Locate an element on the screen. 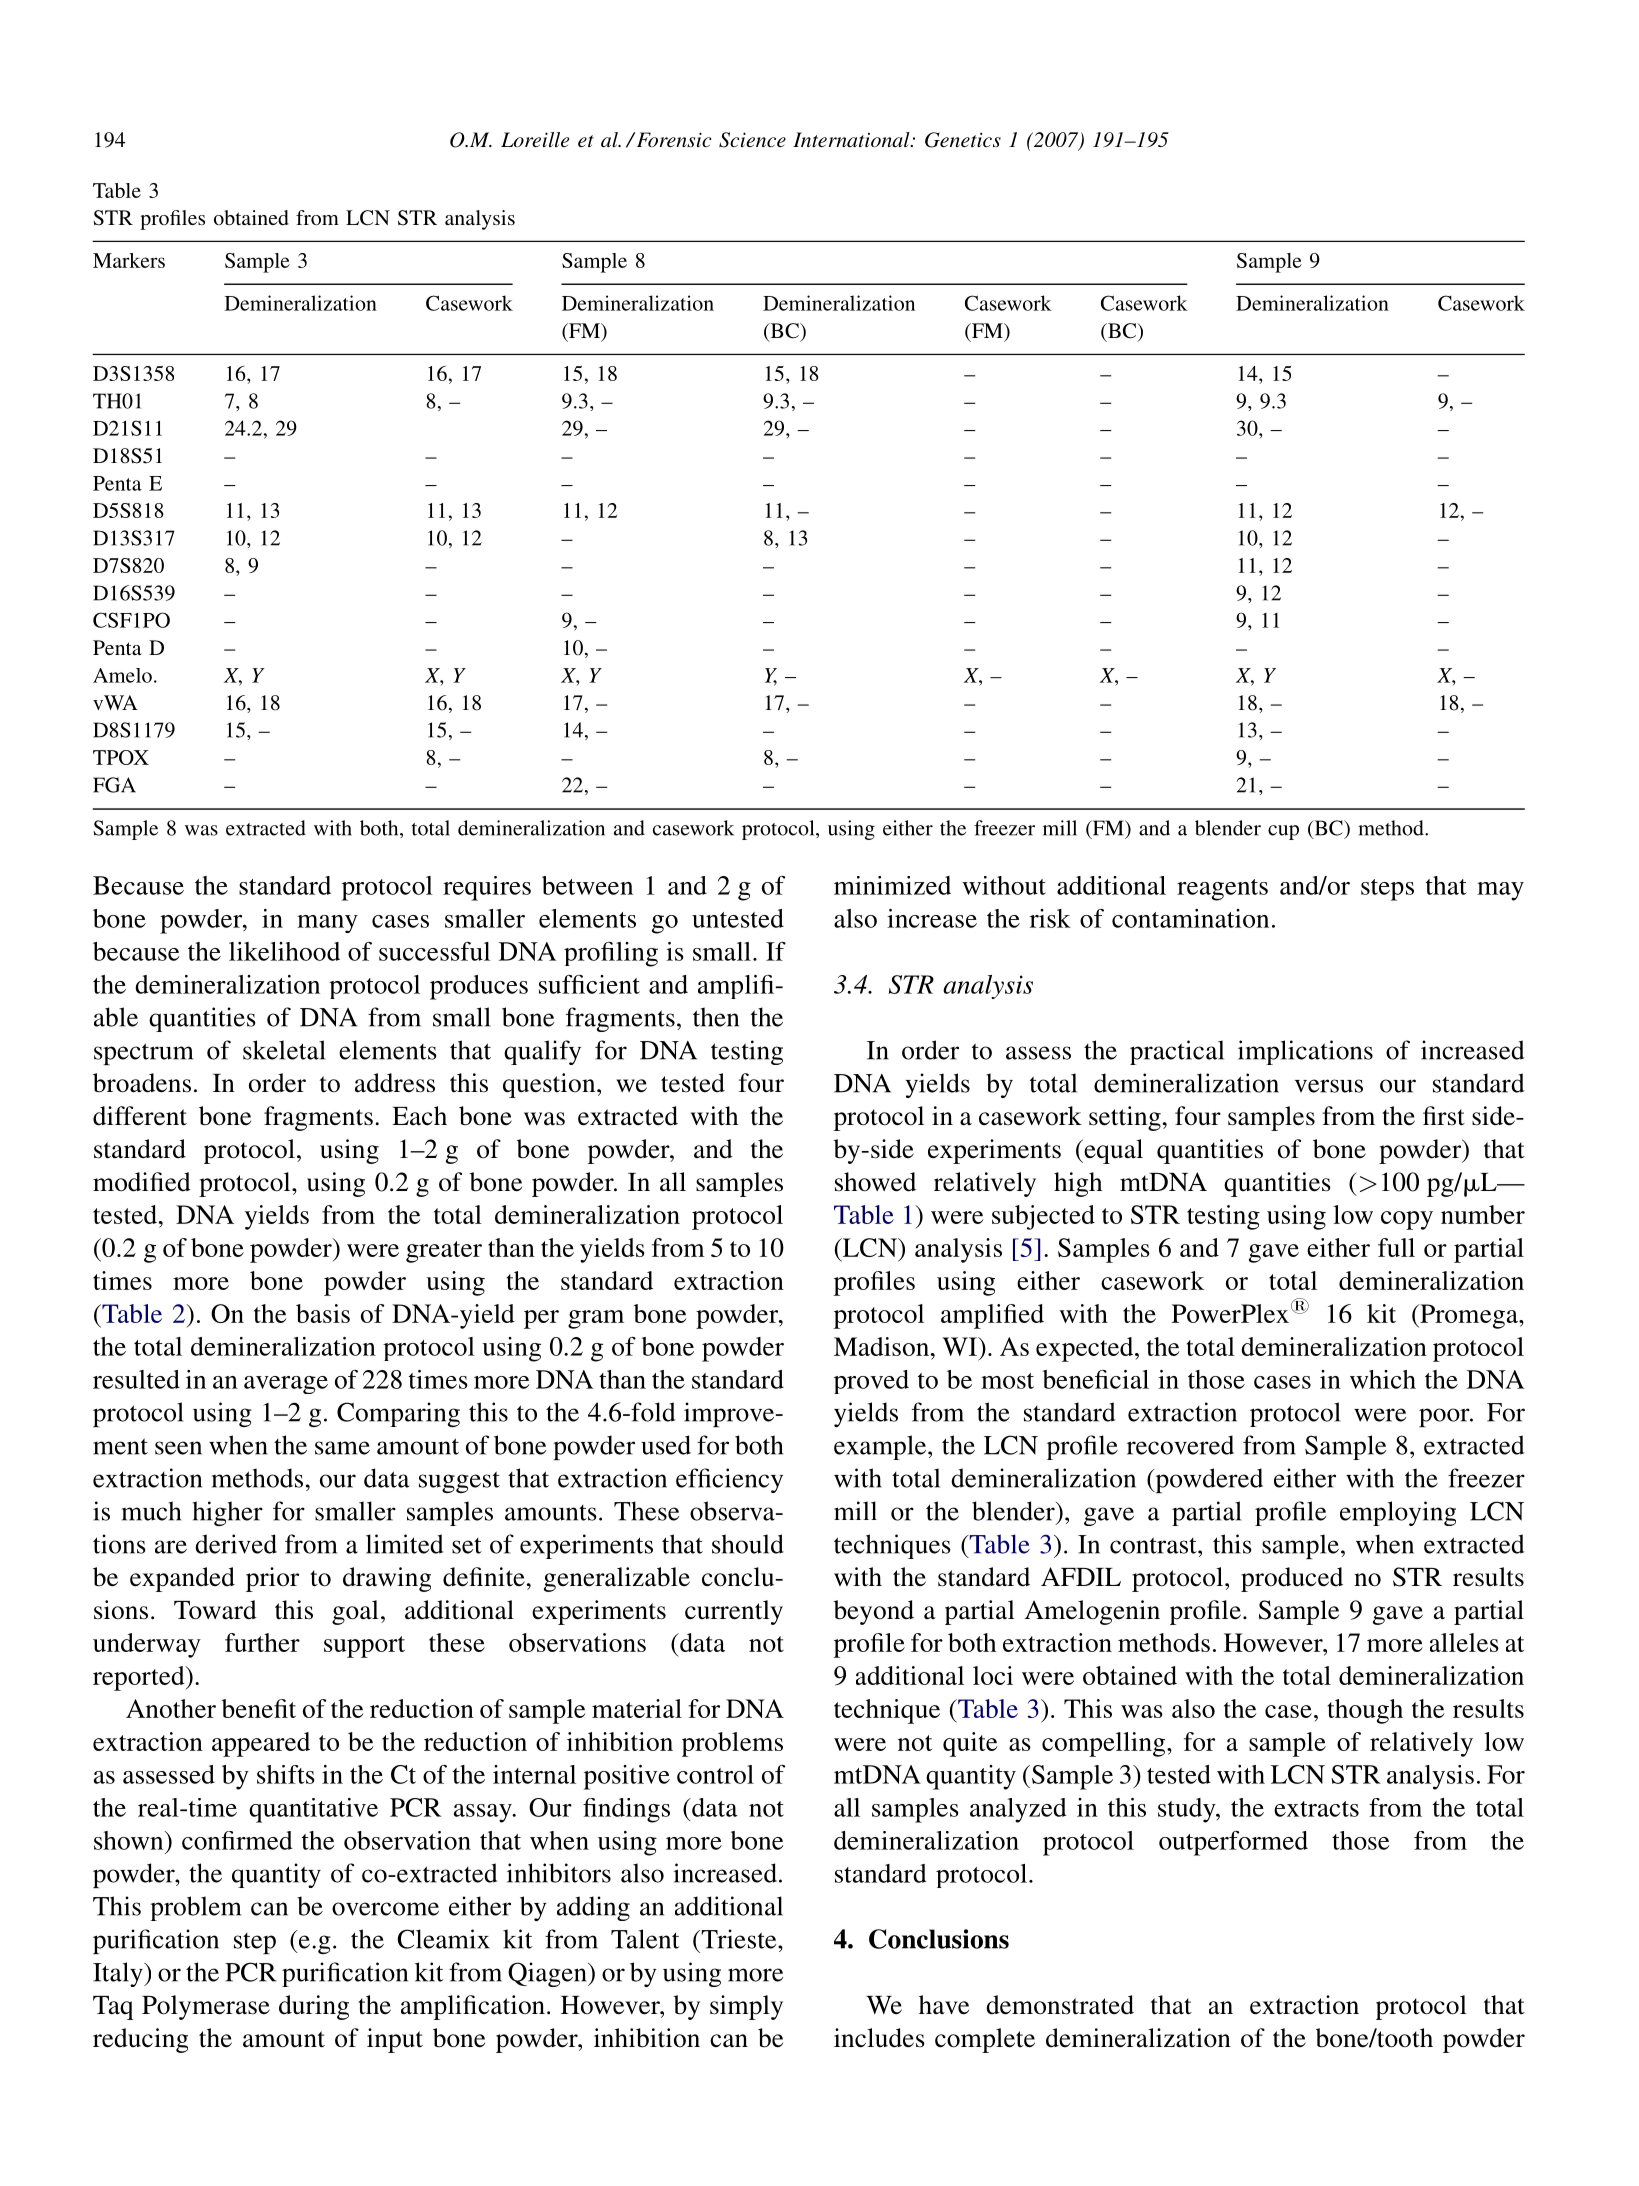  International is located at coordinates (852, 139).
